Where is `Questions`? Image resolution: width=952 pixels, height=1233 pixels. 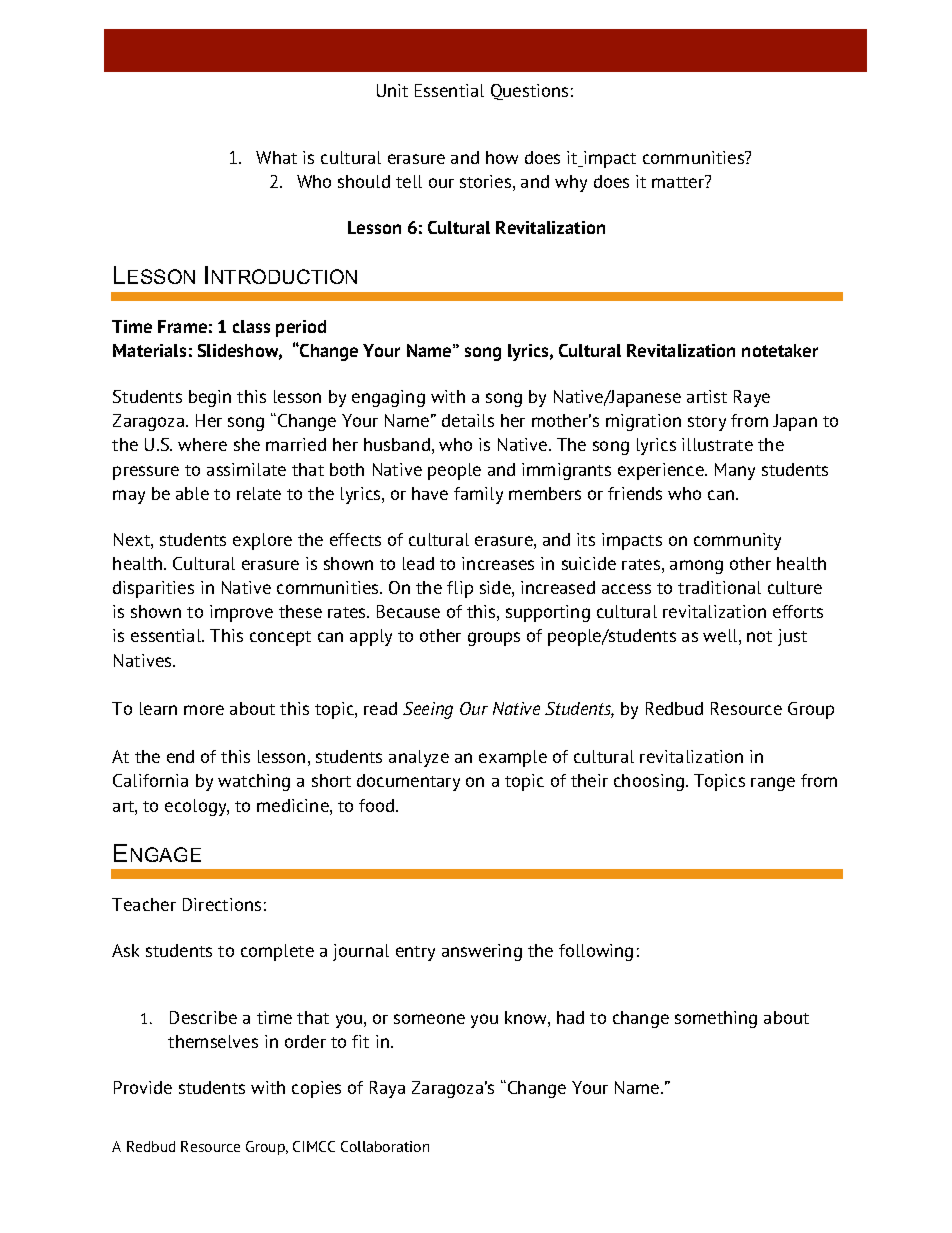 Questions is located at coordinates (529, 92).
